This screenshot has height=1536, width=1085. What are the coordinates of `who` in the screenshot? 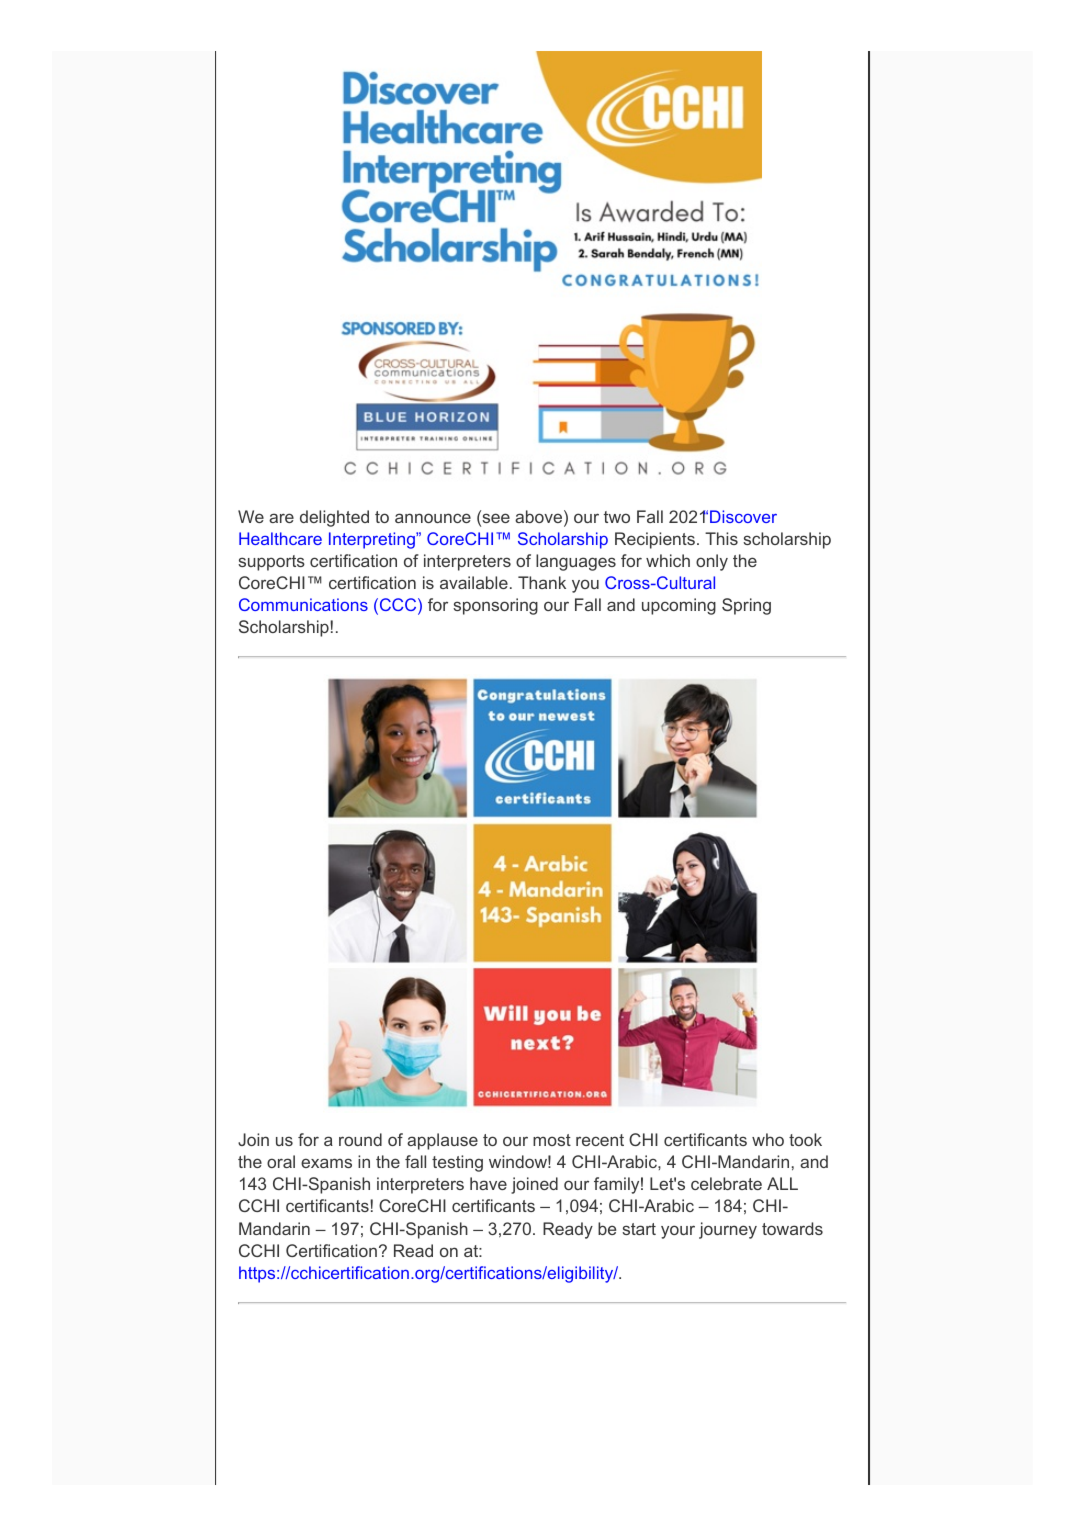 It's located at (768, 1139).
